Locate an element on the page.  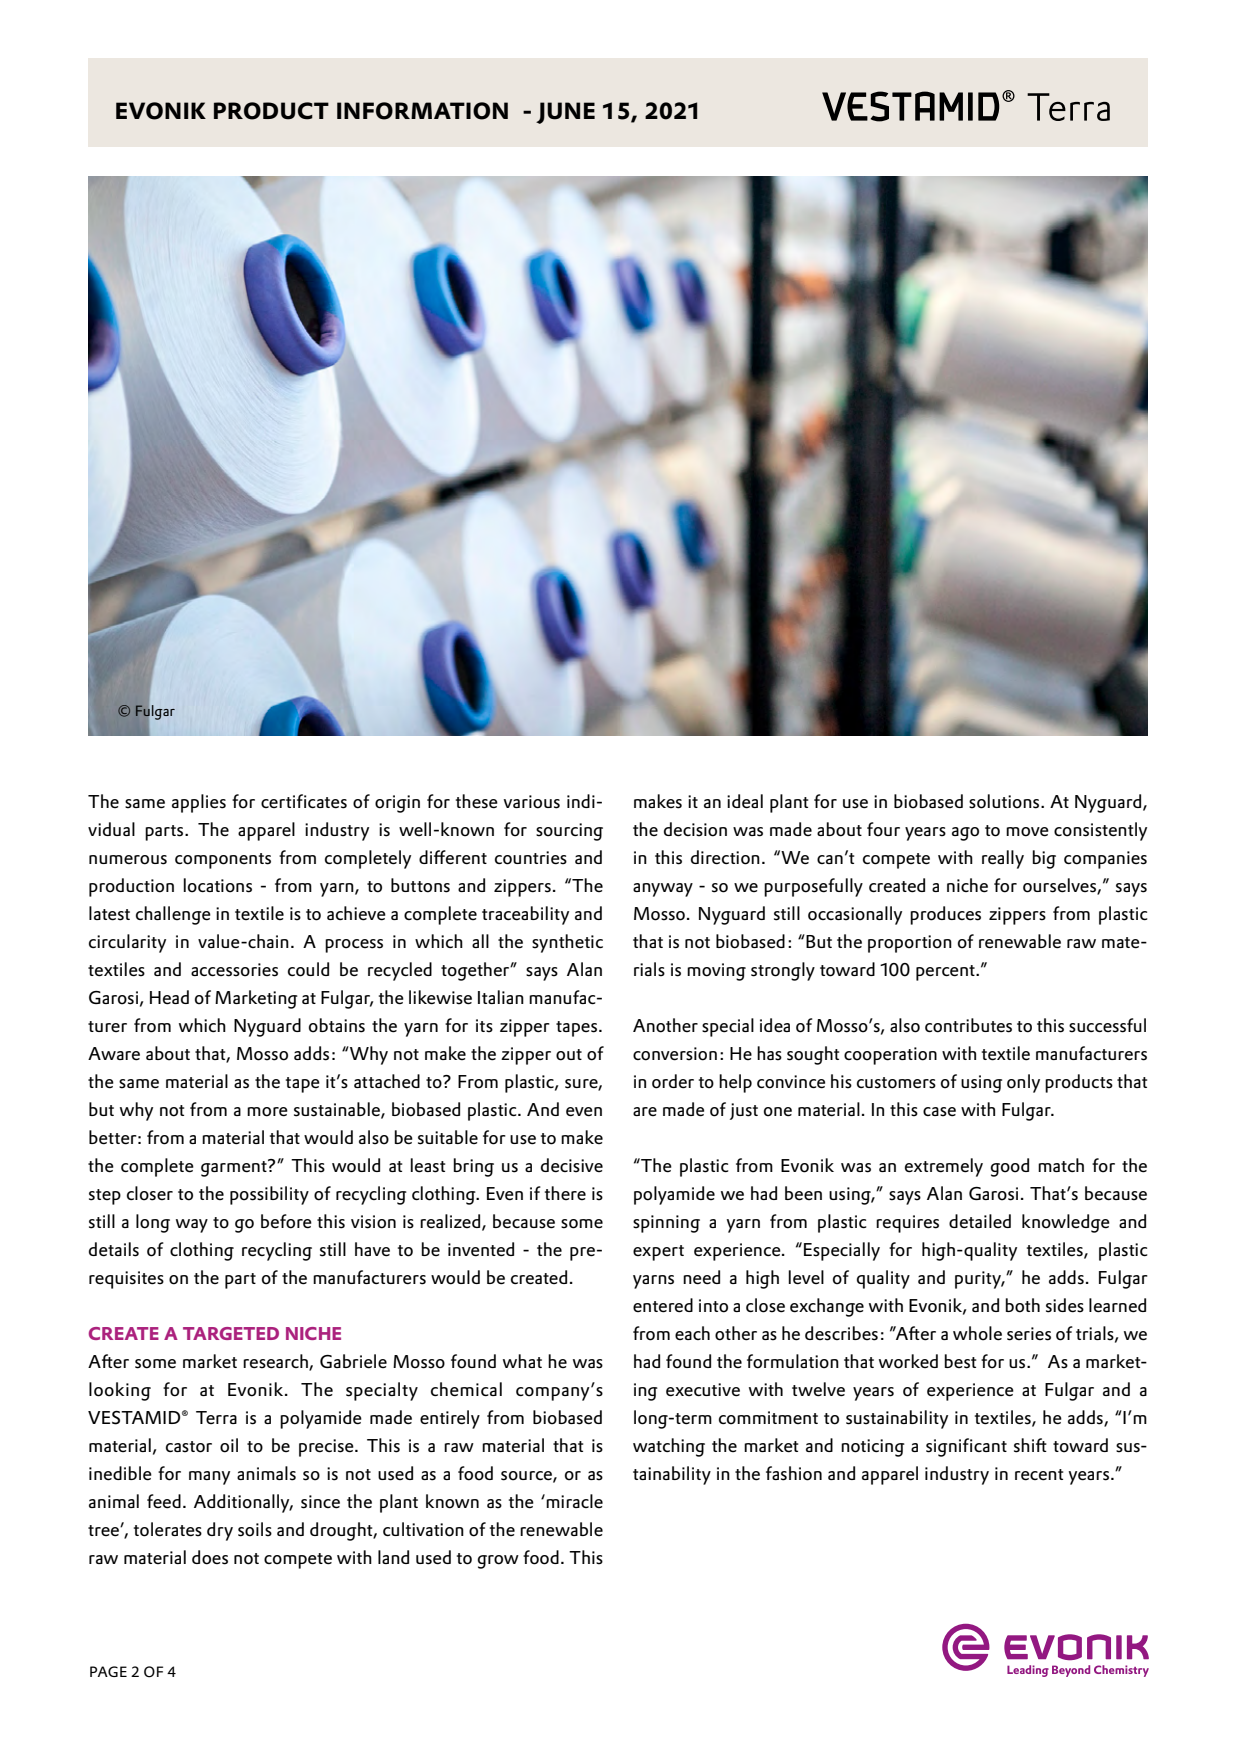
does is located at coordinates (210, 1557).
